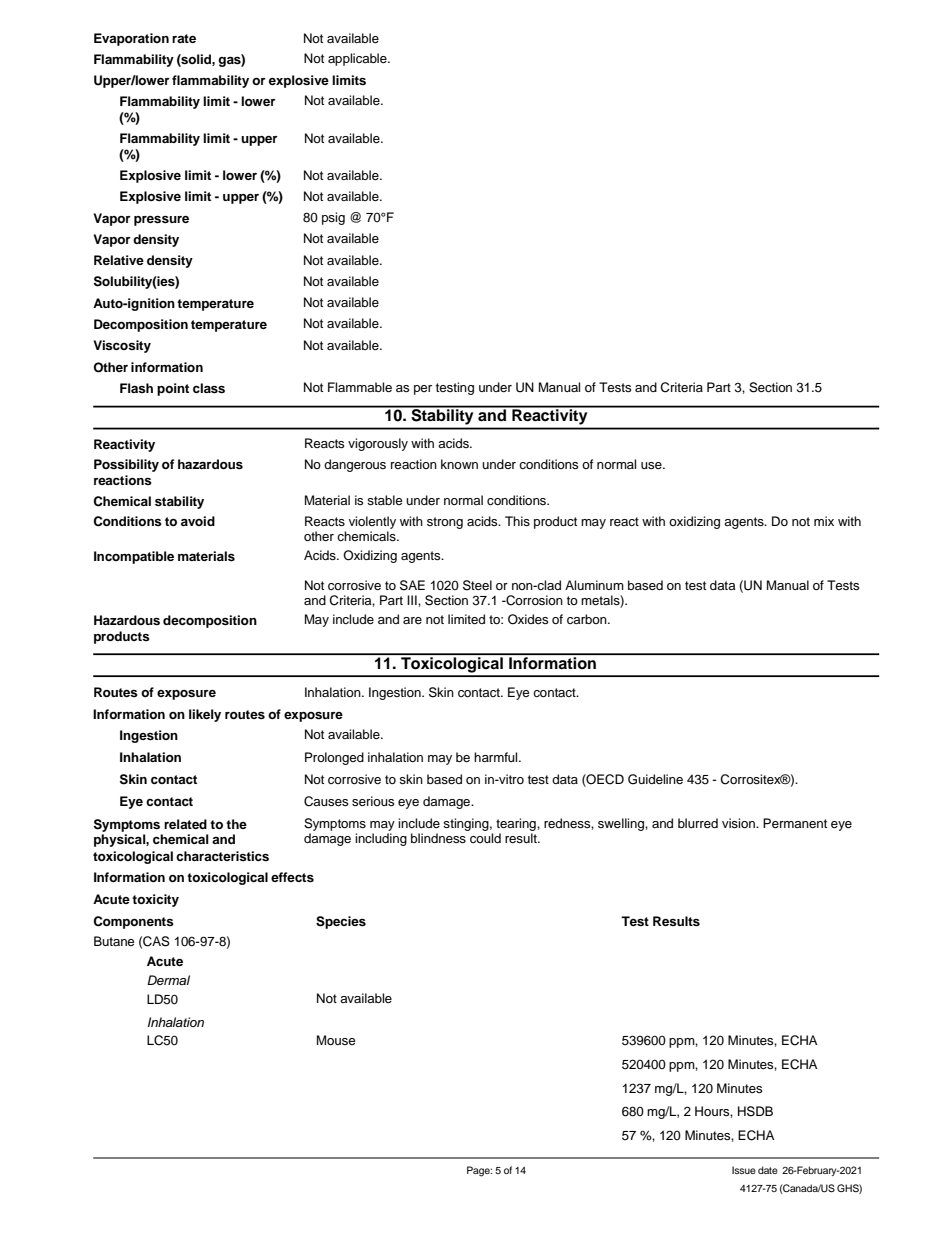 The width and height of the screenshot is (952, 1233). Describe the element at coordinates (594, 585) in the screenshot. I see `Aluminum` at that location.
